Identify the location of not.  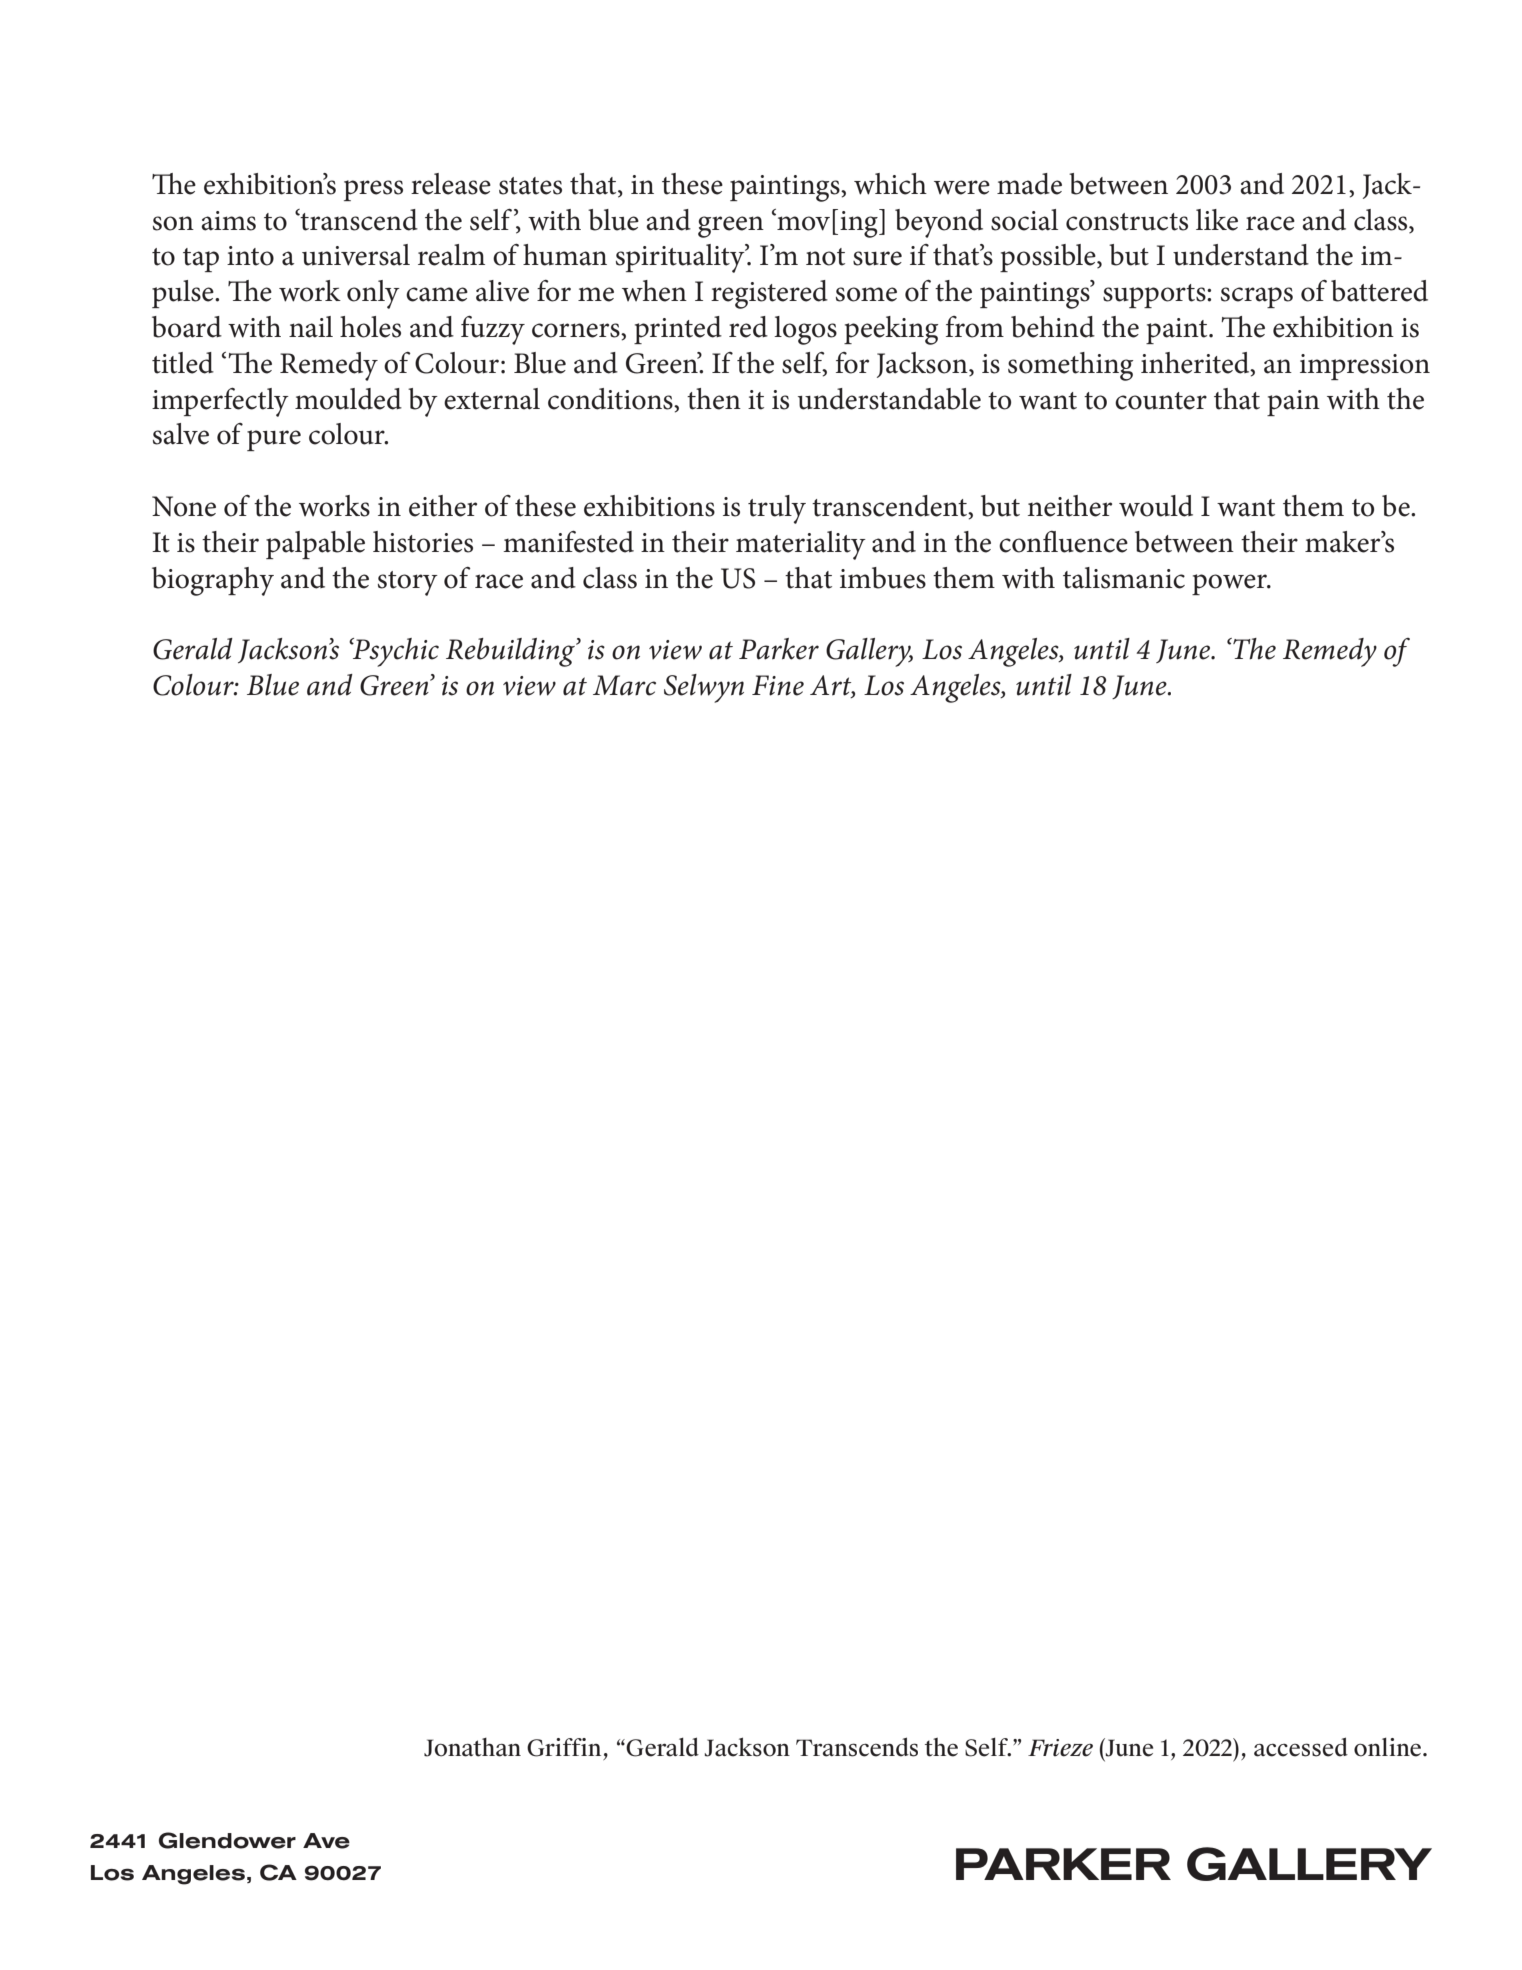
(825, 257).
